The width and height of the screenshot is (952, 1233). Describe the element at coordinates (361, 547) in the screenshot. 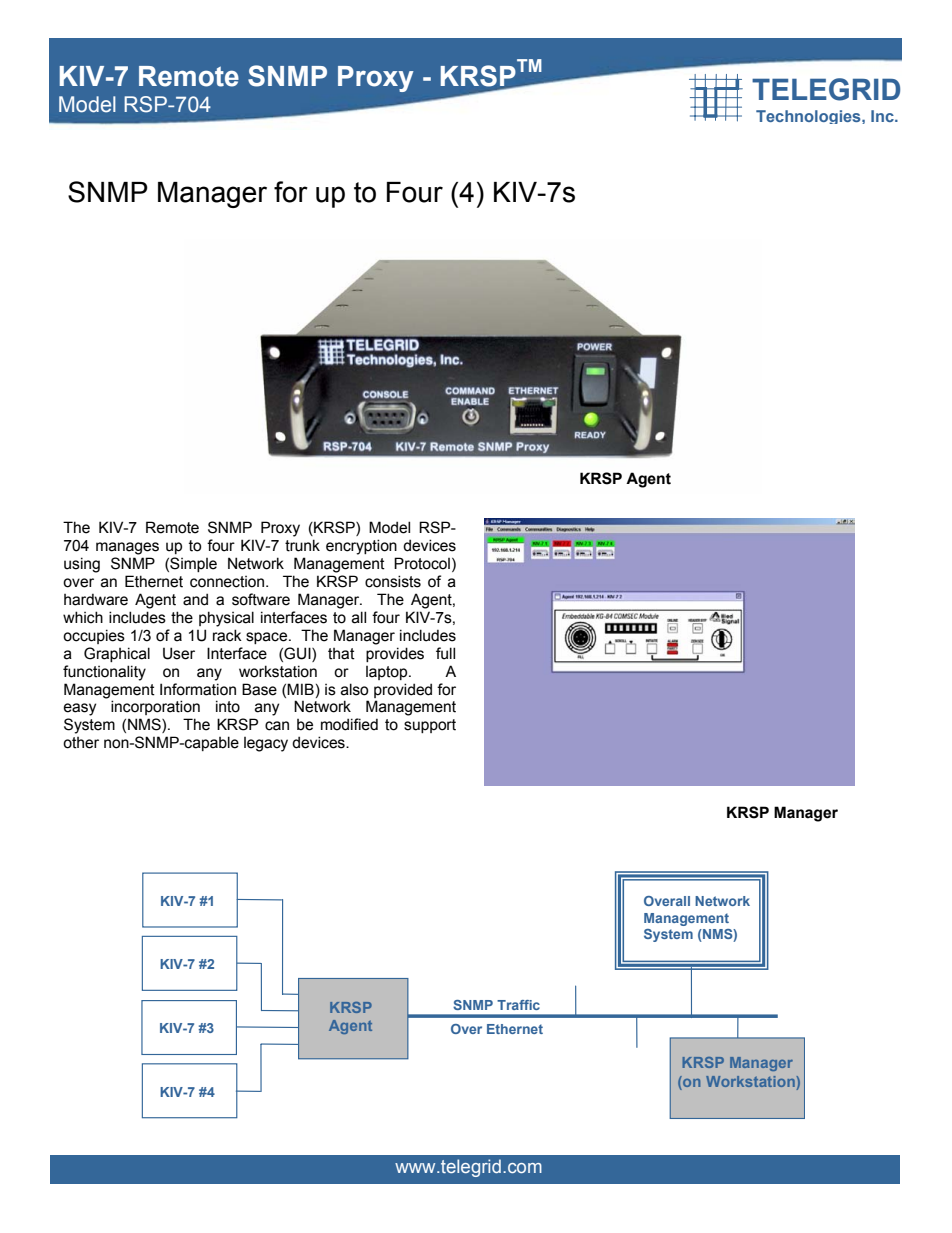

I see `encryption` at that location.
